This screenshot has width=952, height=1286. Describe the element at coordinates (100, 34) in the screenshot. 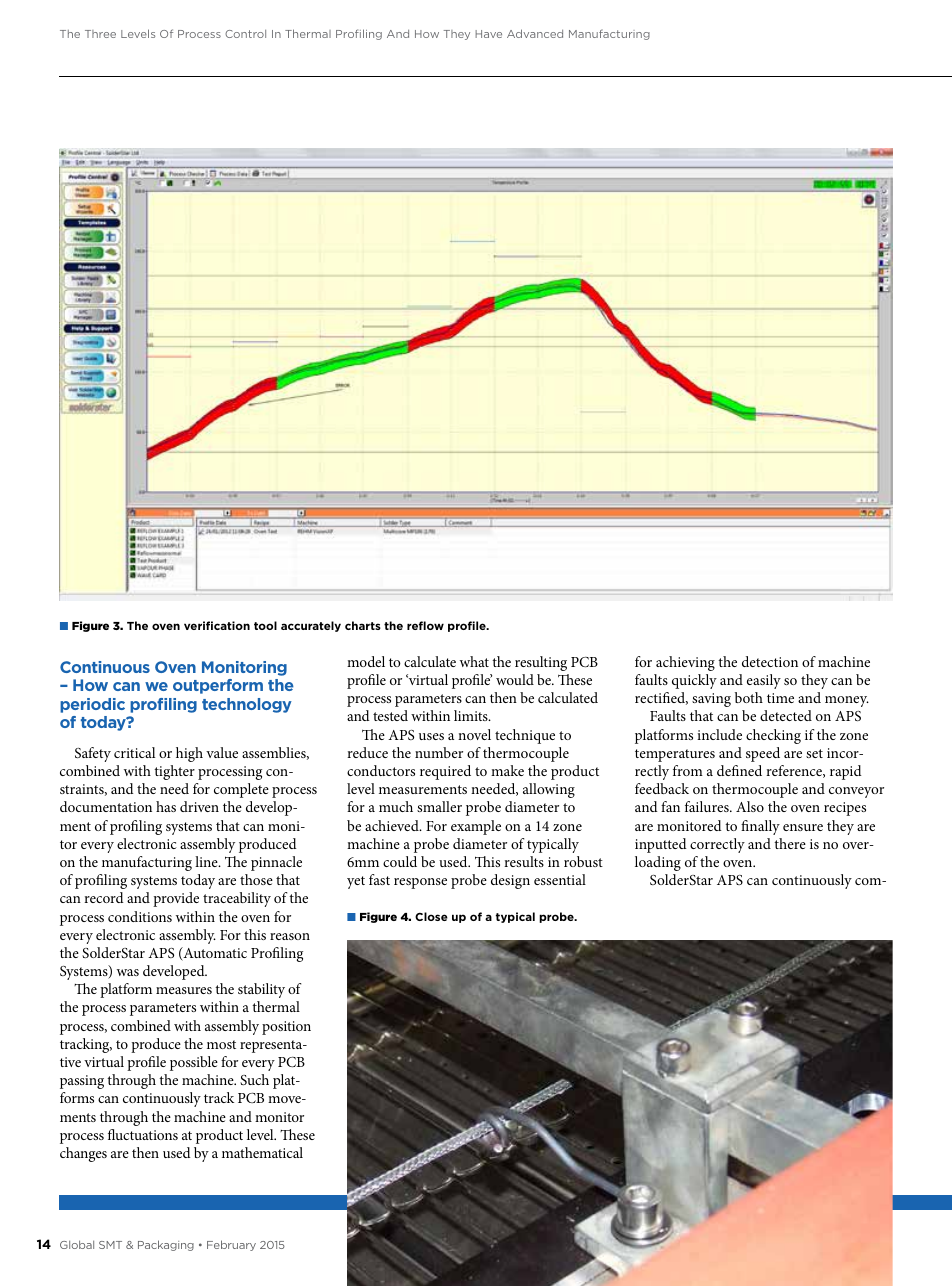

I see `Three` at that location.
